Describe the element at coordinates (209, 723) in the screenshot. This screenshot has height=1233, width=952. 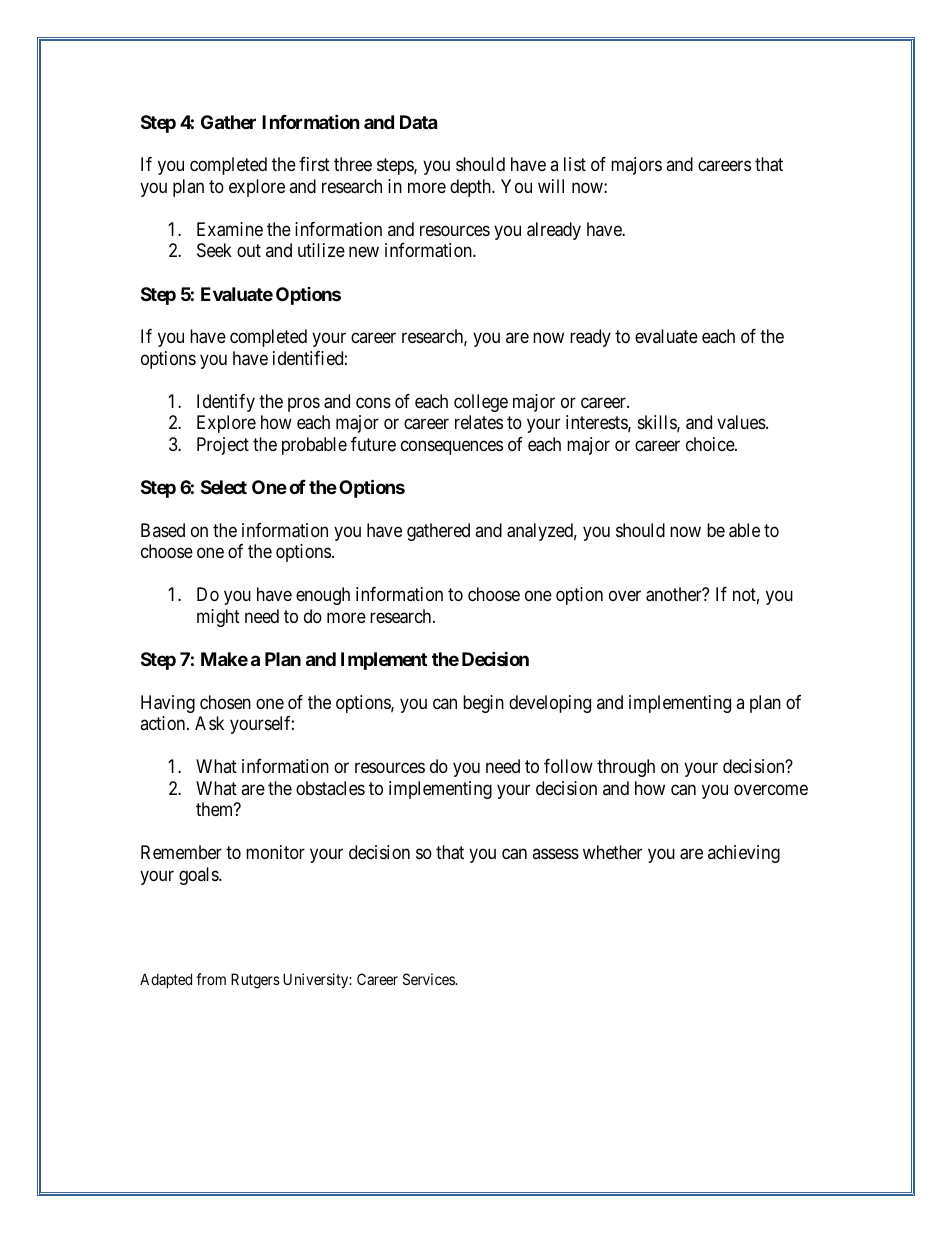
I see `Ask` at that location.
